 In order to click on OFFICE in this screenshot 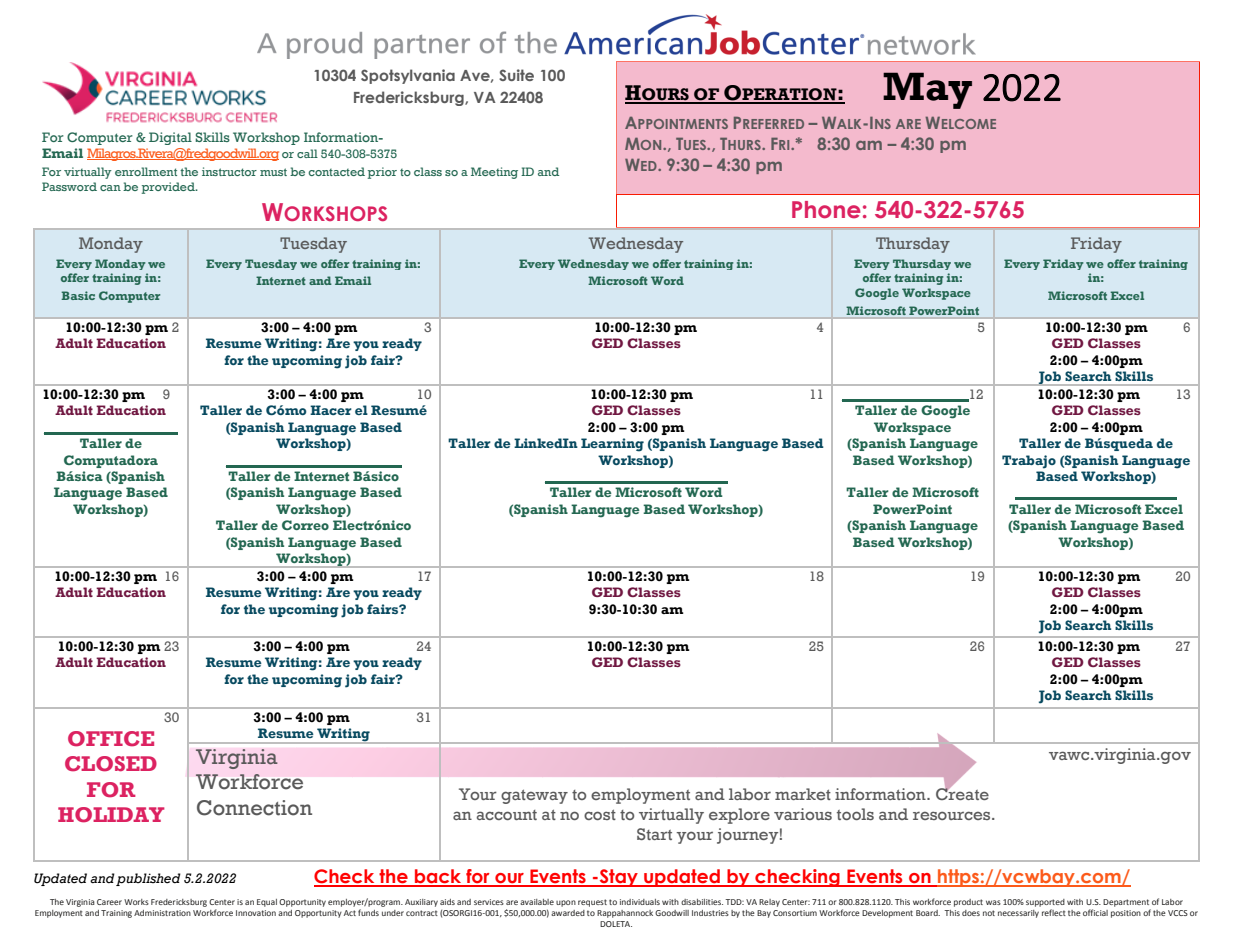, I will do `click(111, 739)`.
